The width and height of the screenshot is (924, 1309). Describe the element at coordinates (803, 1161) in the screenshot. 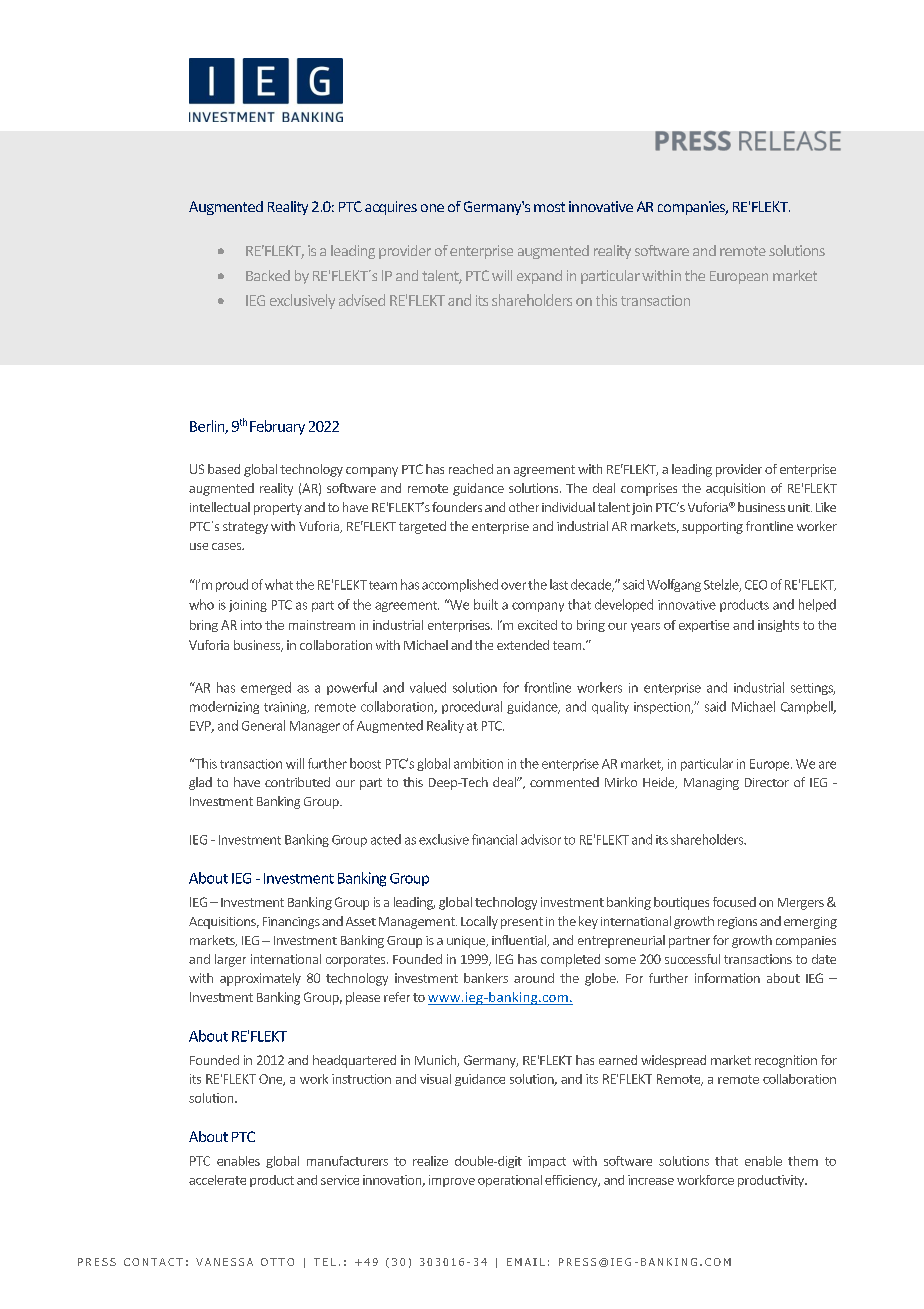

I see `them` at that location.
